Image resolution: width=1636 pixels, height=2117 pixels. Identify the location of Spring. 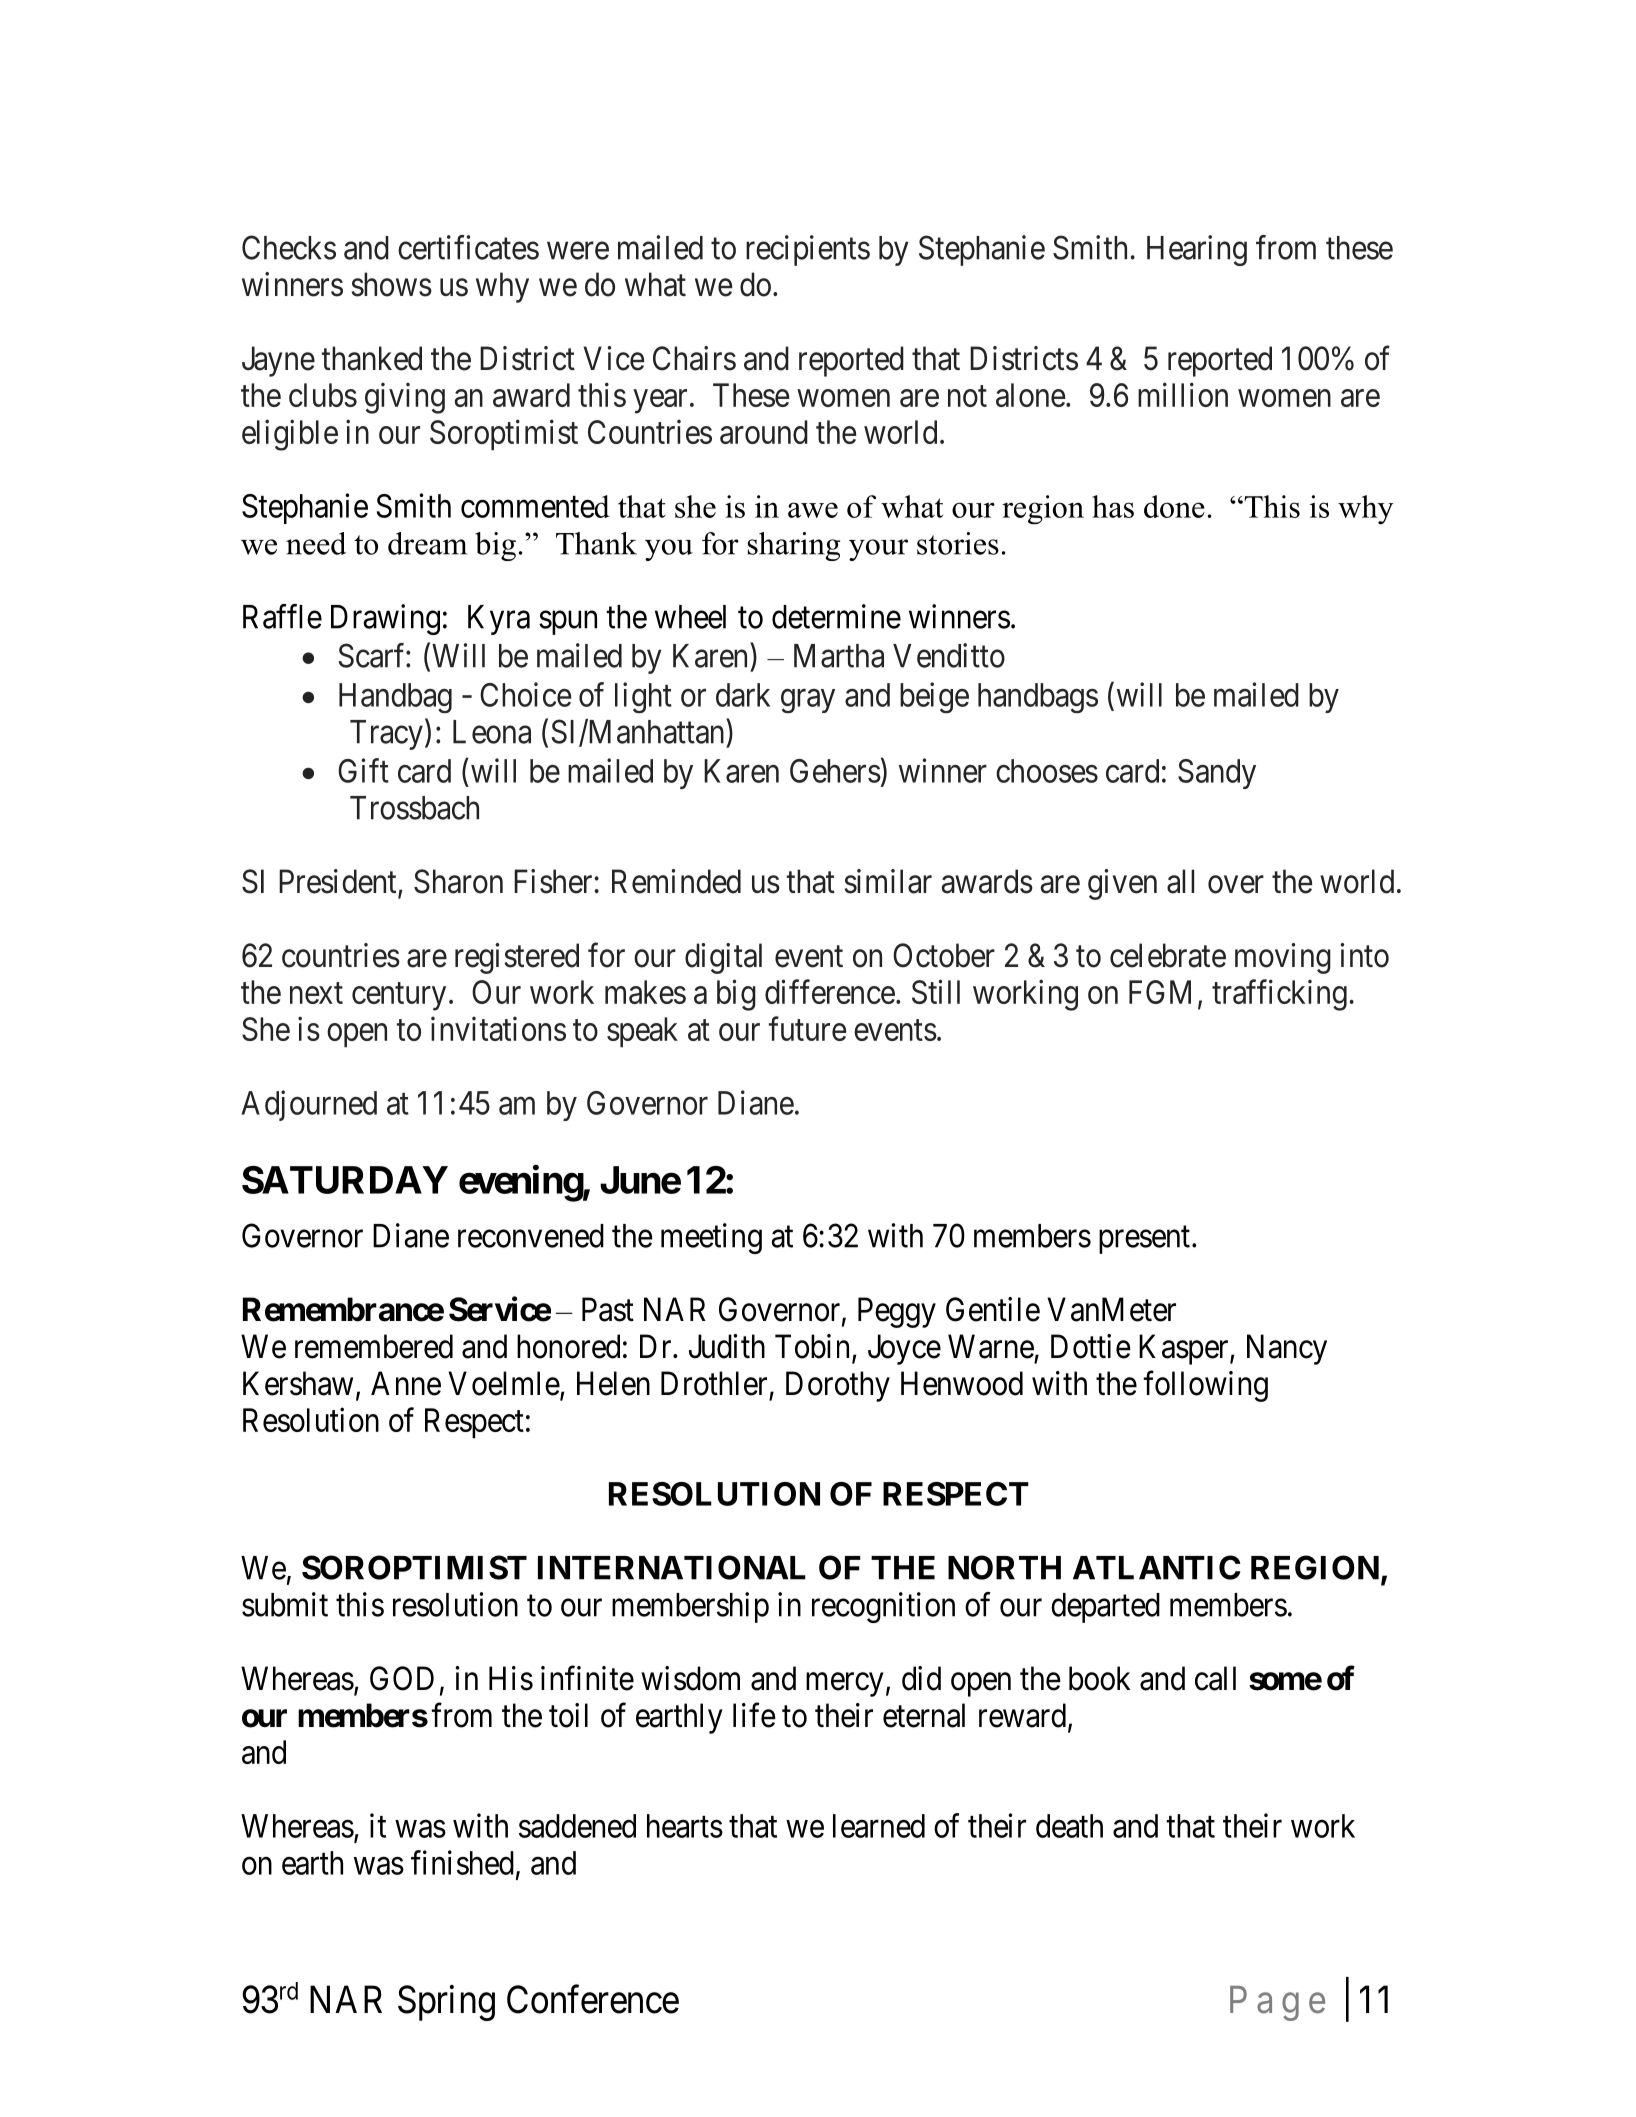
(446, 2003).
